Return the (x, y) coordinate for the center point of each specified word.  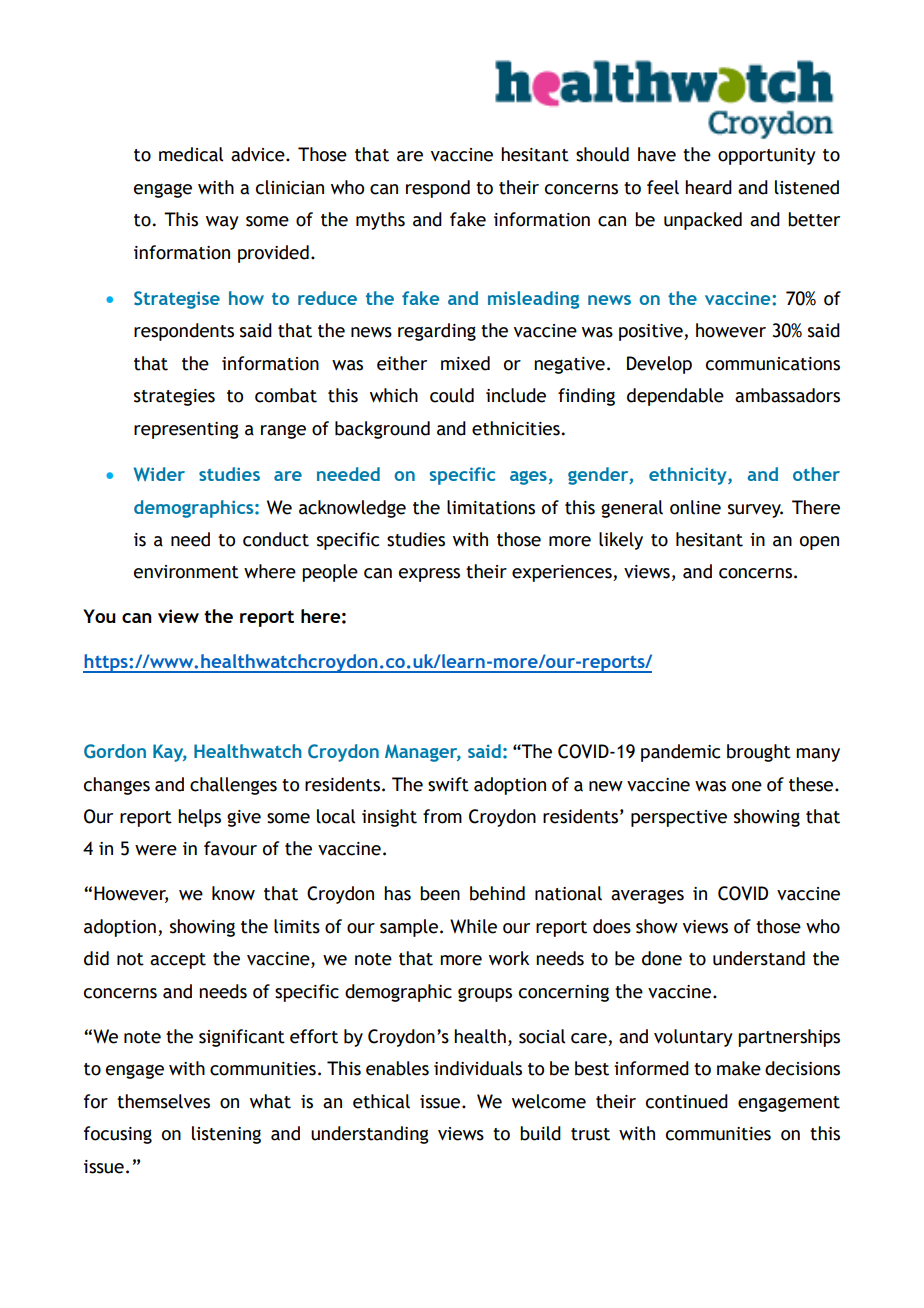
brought (759, 753)
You (99, 616)
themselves (163, 1101)
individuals (478, 1068)
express (429, 575)
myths (380, 221)
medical (191, 154)
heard (708, 187)
